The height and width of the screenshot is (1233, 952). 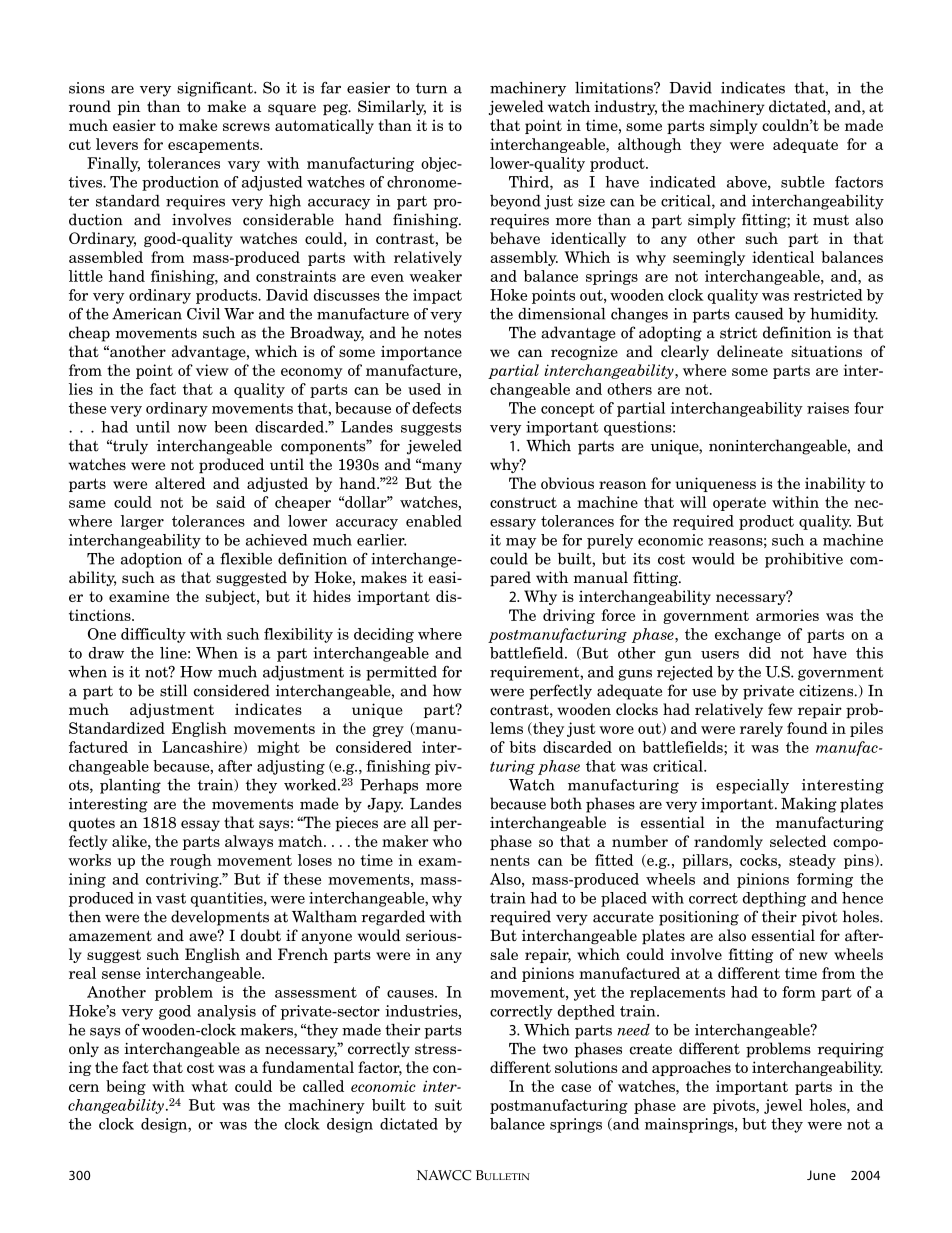 What do you see at coordinates (739, 504) in the screenshot?
I see `operate` at bounding box center [739, 504].
